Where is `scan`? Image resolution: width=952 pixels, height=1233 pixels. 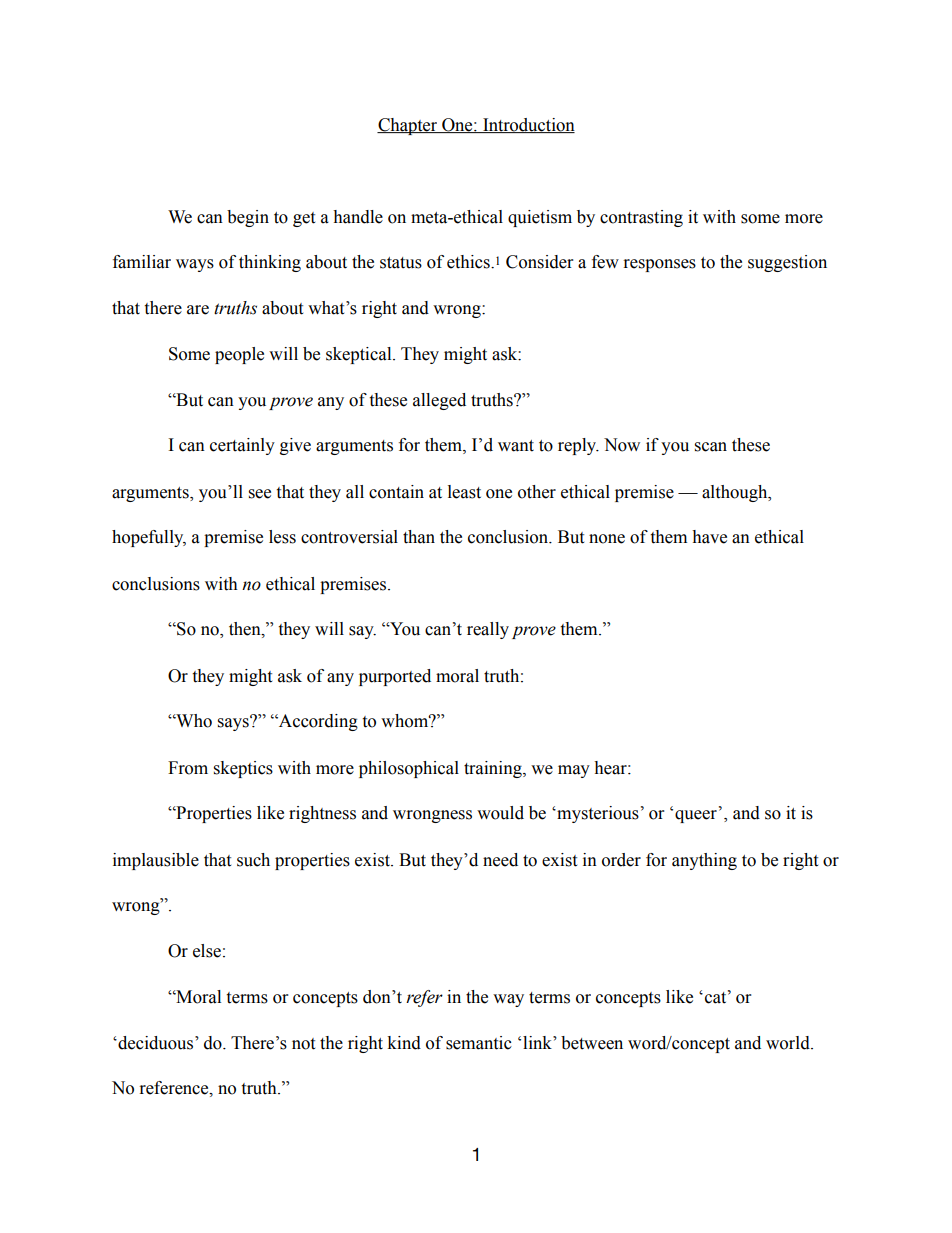 scan is located at coordinates (711, 447).
